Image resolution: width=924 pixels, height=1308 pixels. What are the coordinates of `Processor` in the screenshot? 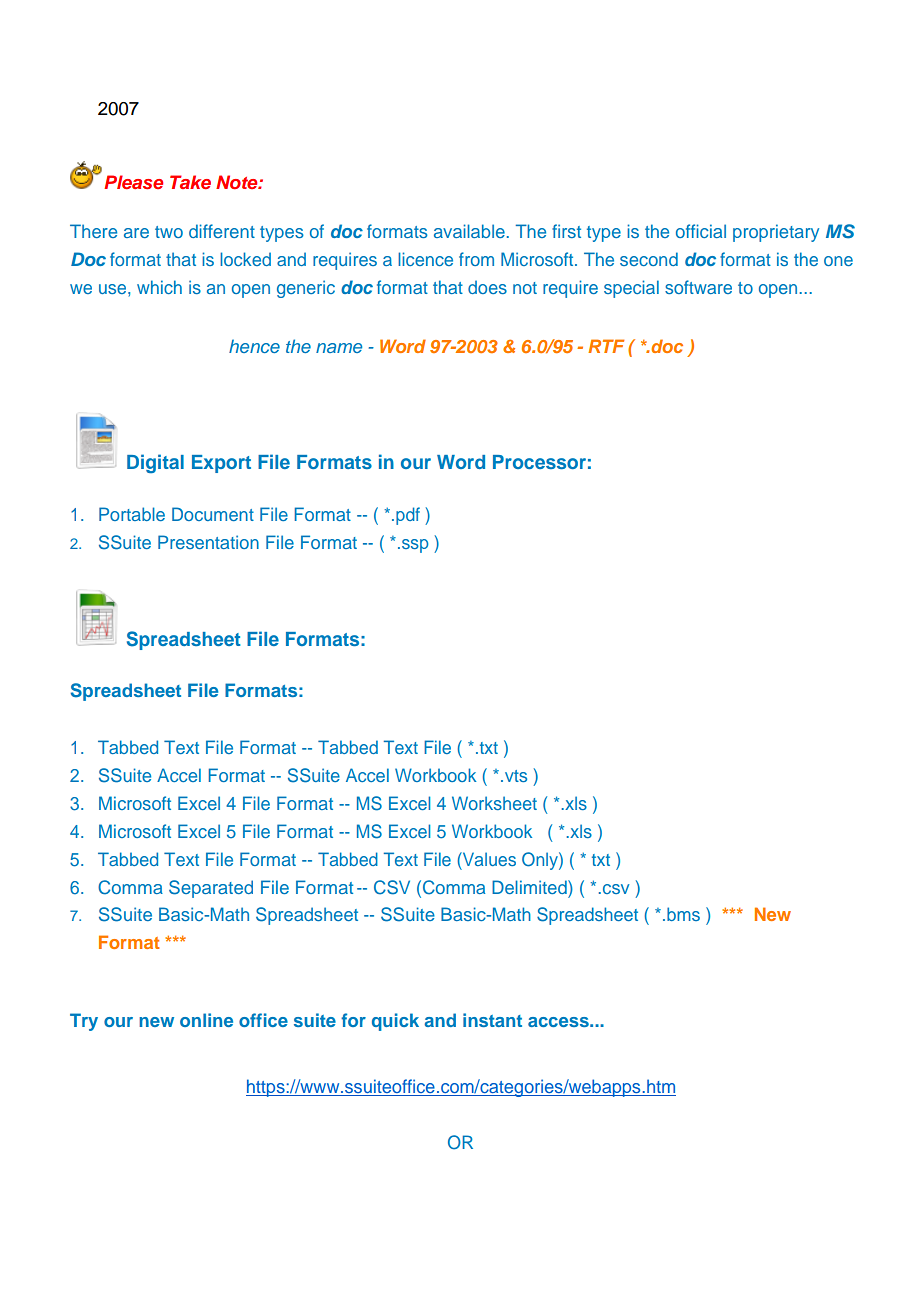 It's located at (539, 462).
